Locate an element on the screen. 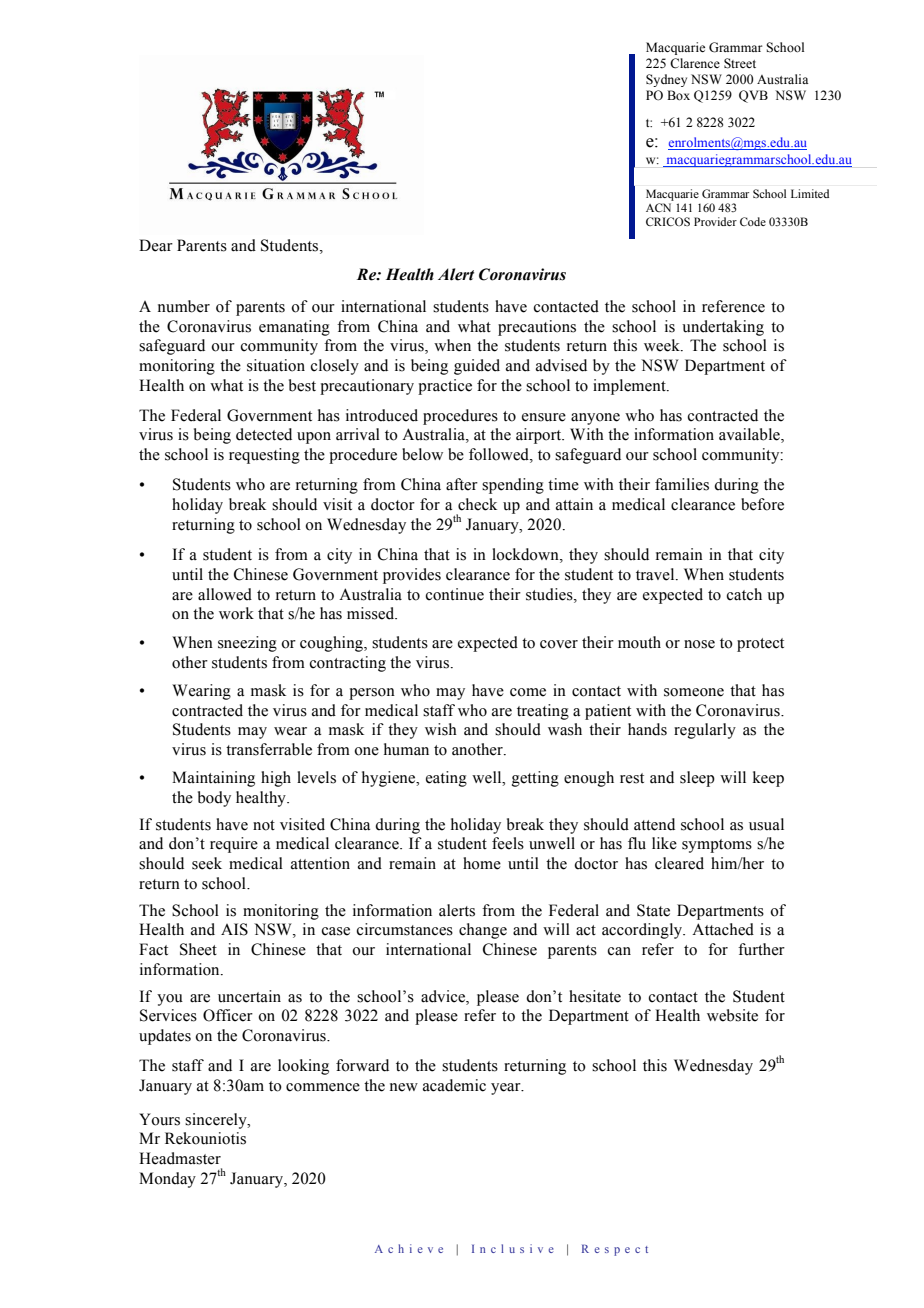 The width and height of the screenshot is (924, 1308). Monday is located at coordinates (167, 1180).
